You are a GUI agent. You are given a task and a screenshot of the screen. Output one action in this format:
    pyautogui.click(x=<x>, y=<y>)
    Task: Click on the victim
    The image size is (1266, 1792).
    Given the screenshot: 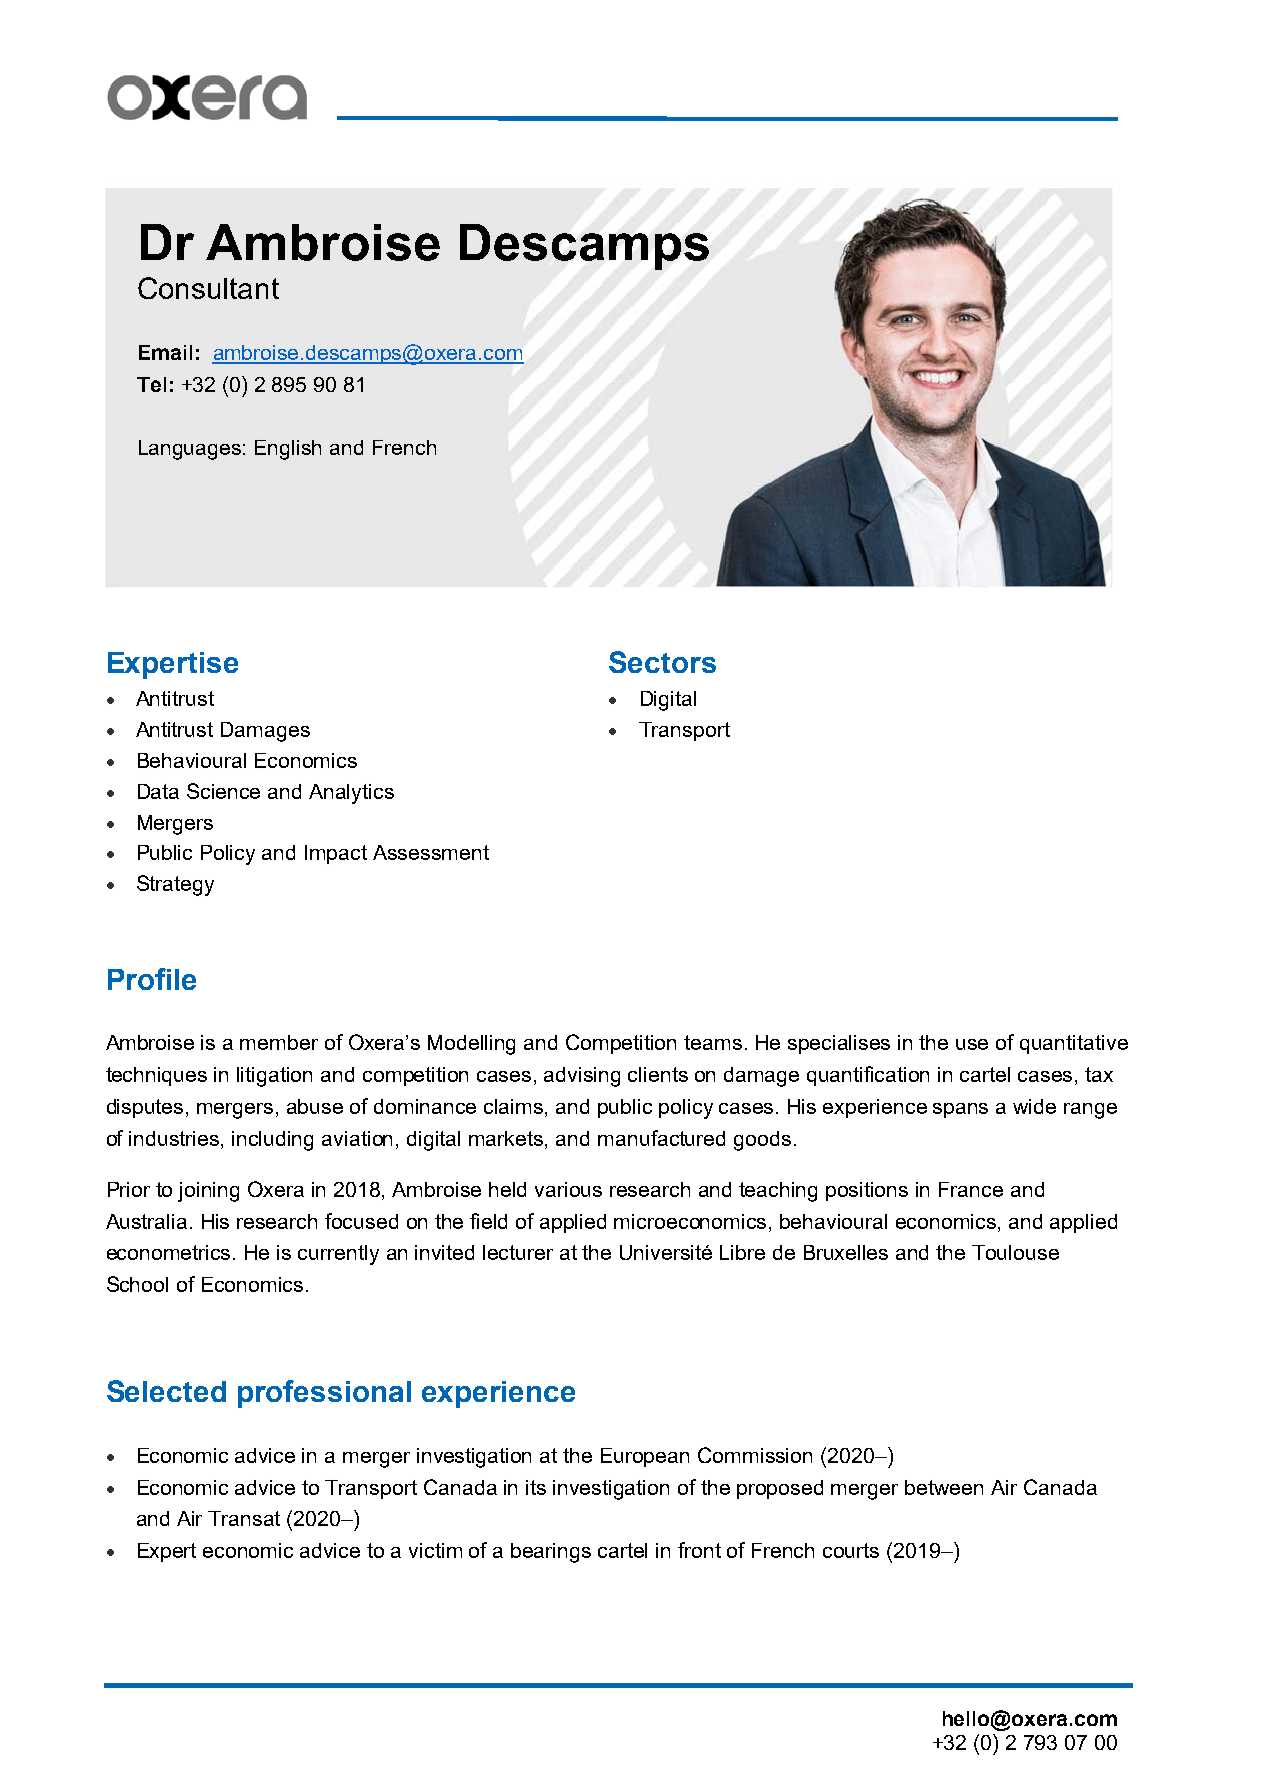 What is the action you would take?
    pyautogui.click(x=435, y=1550)
